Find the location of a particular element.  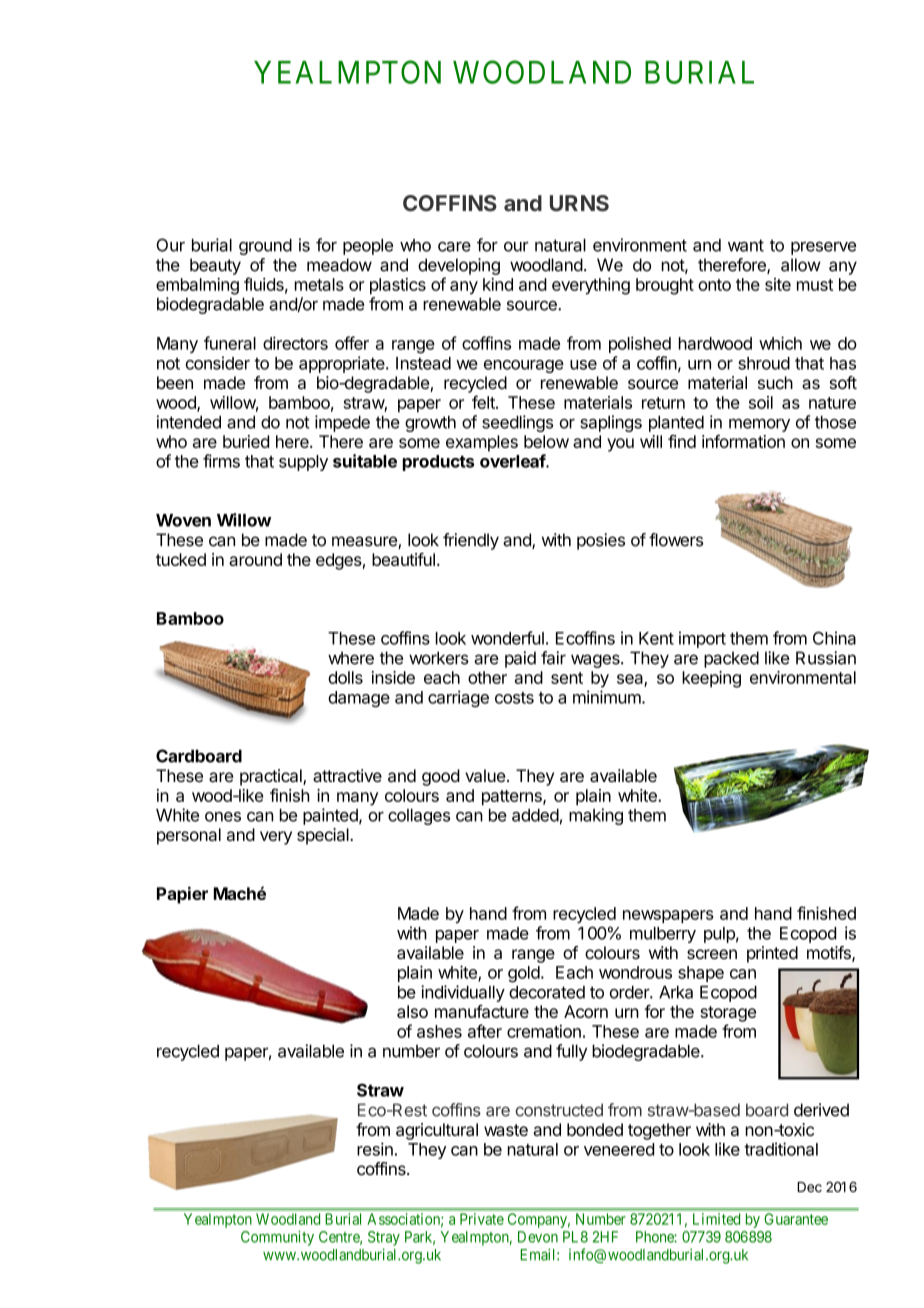

Private is located at coordinates (482, 1219).
